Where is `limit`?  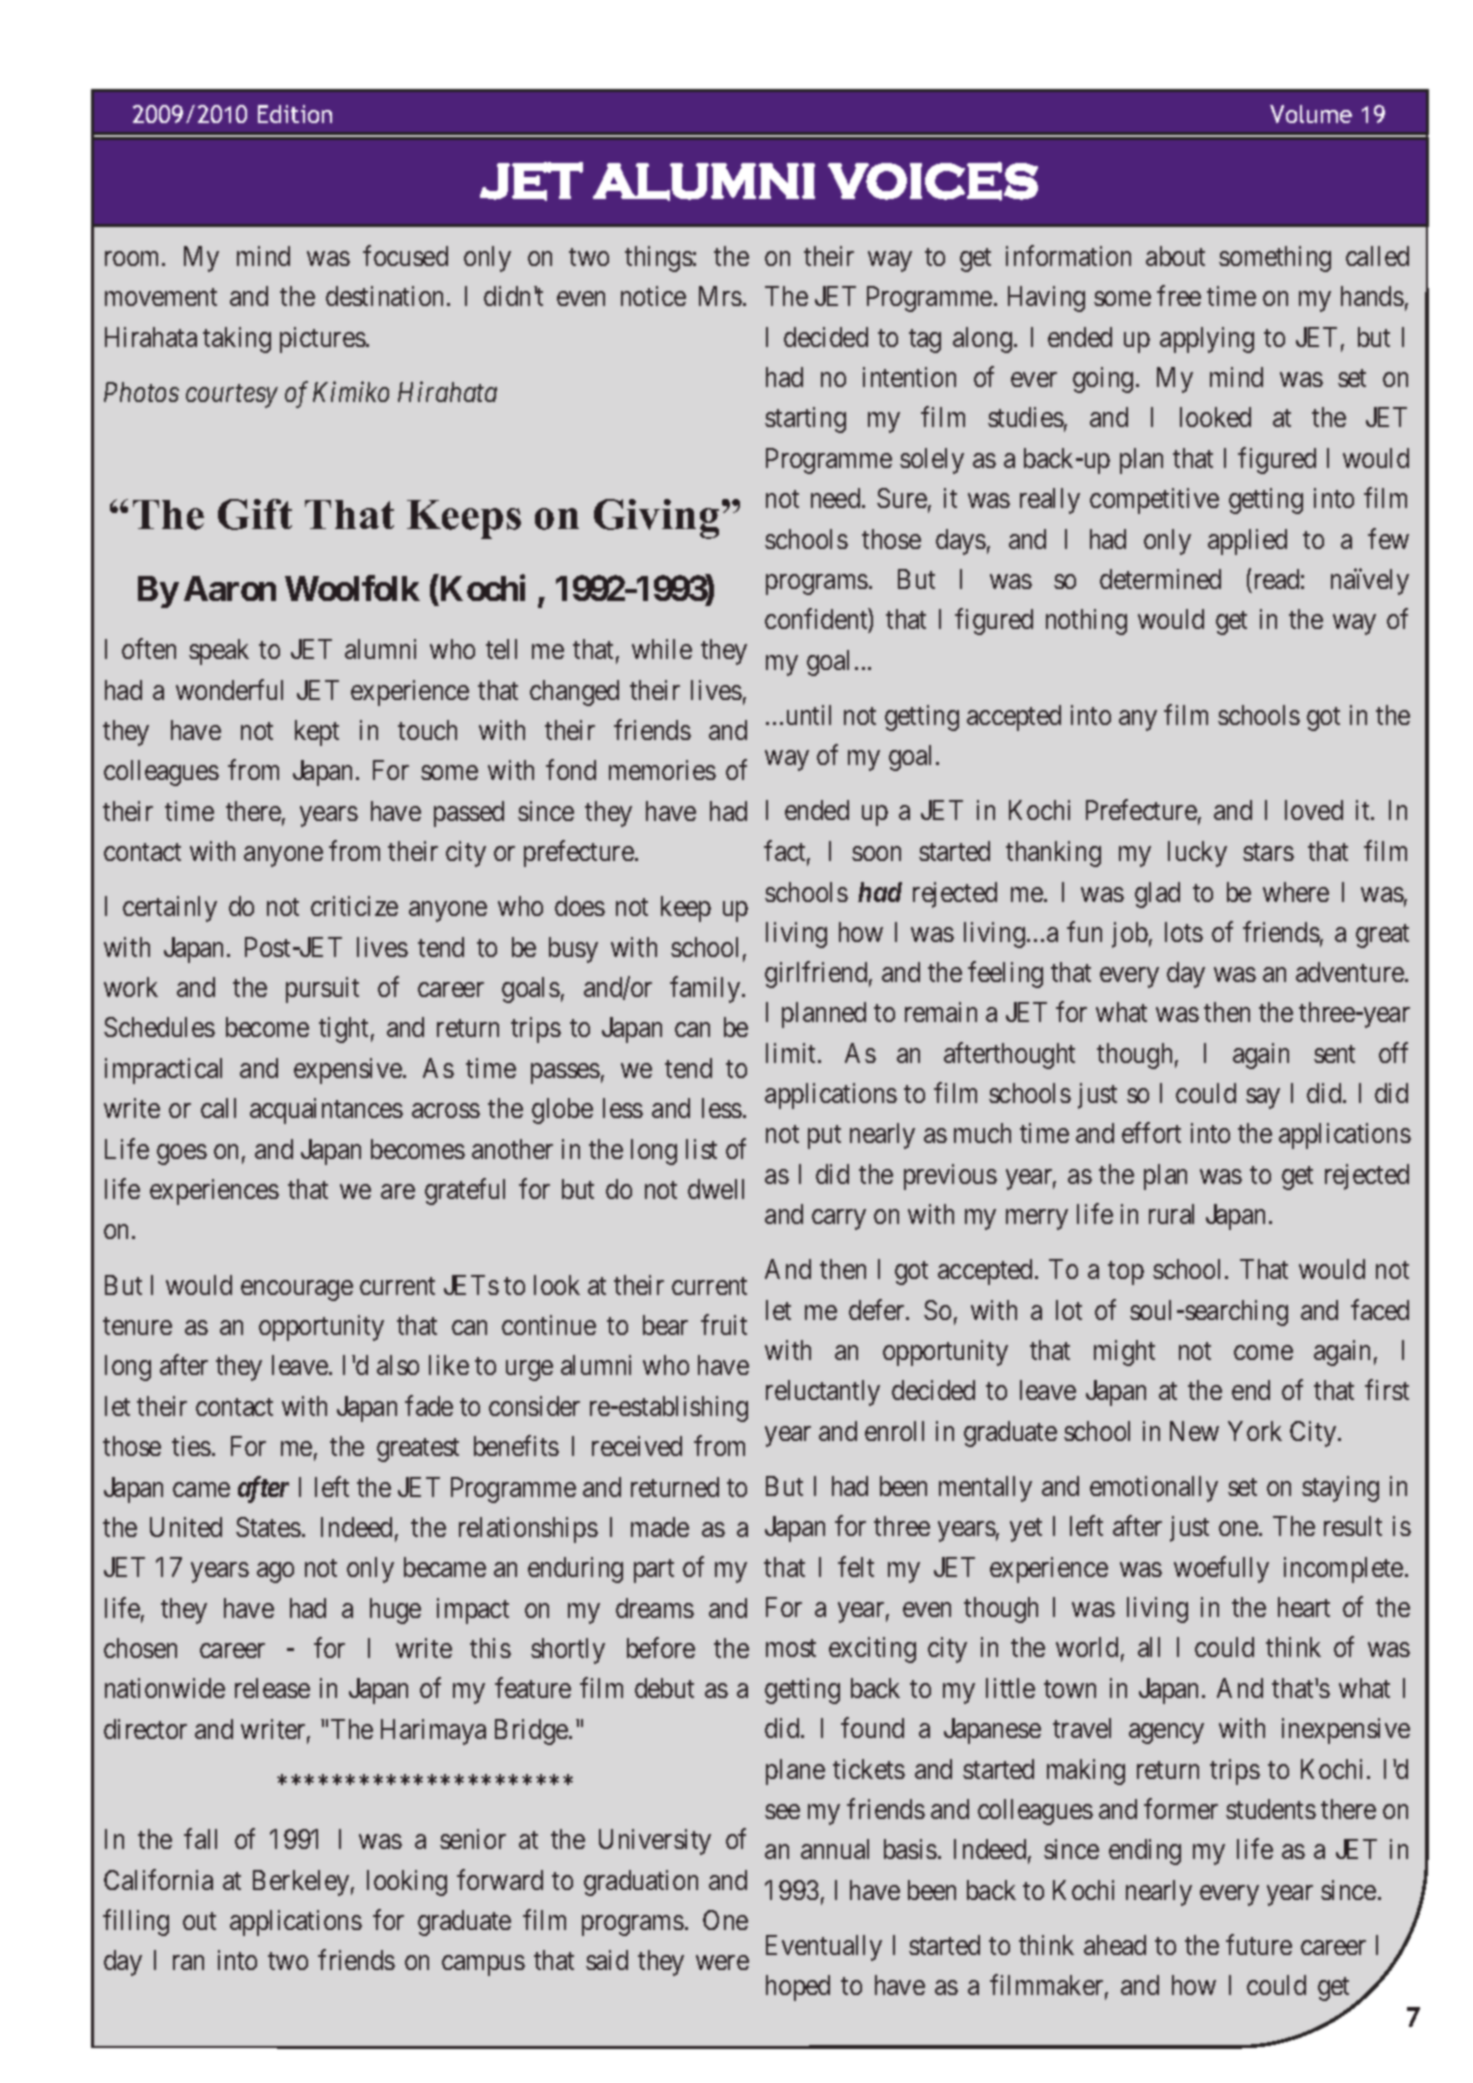
limit is located at coordinates (792, 1053).
